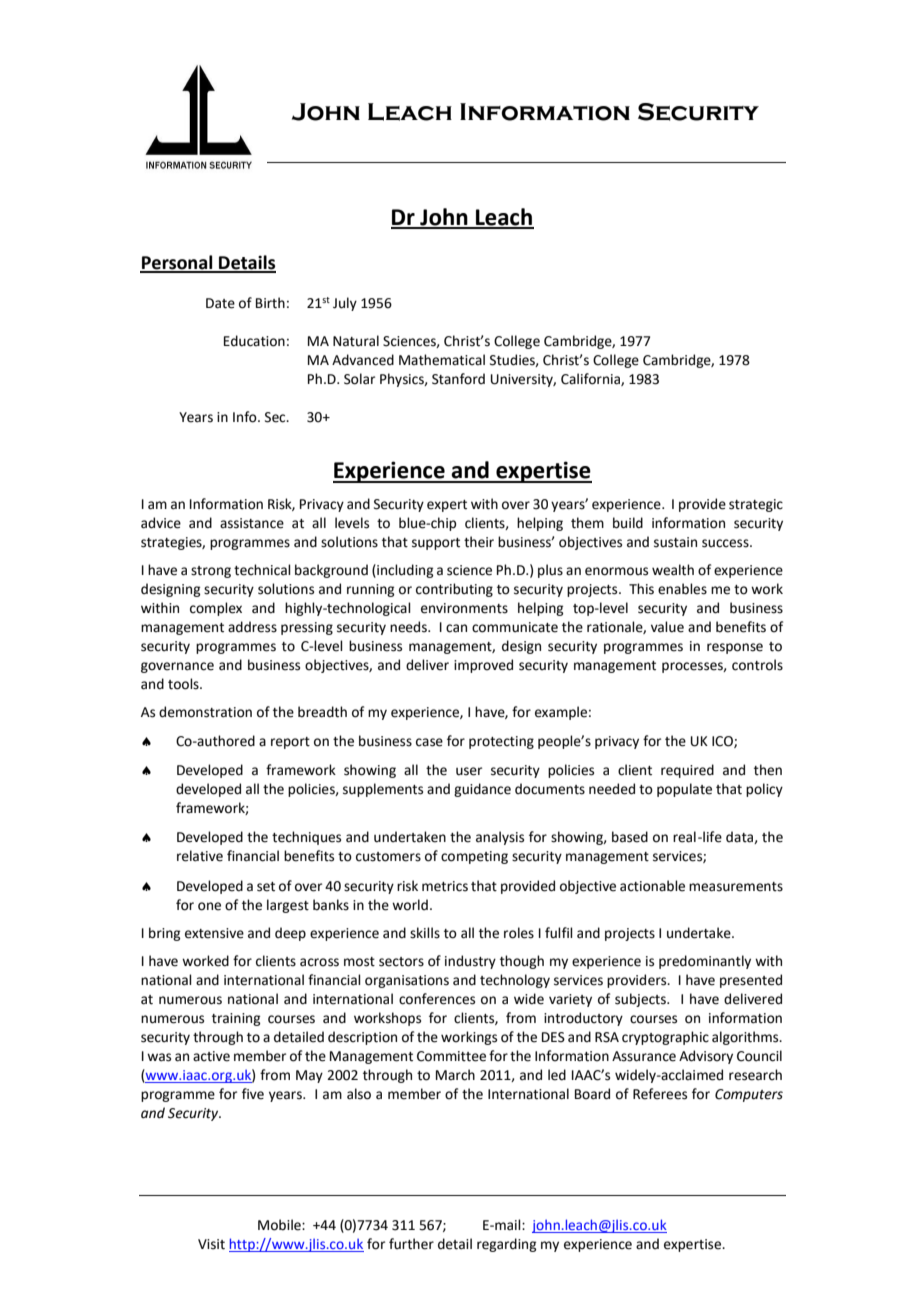  Describe the element at coordinates (469, 771) in the image. I see `user` at that location.
